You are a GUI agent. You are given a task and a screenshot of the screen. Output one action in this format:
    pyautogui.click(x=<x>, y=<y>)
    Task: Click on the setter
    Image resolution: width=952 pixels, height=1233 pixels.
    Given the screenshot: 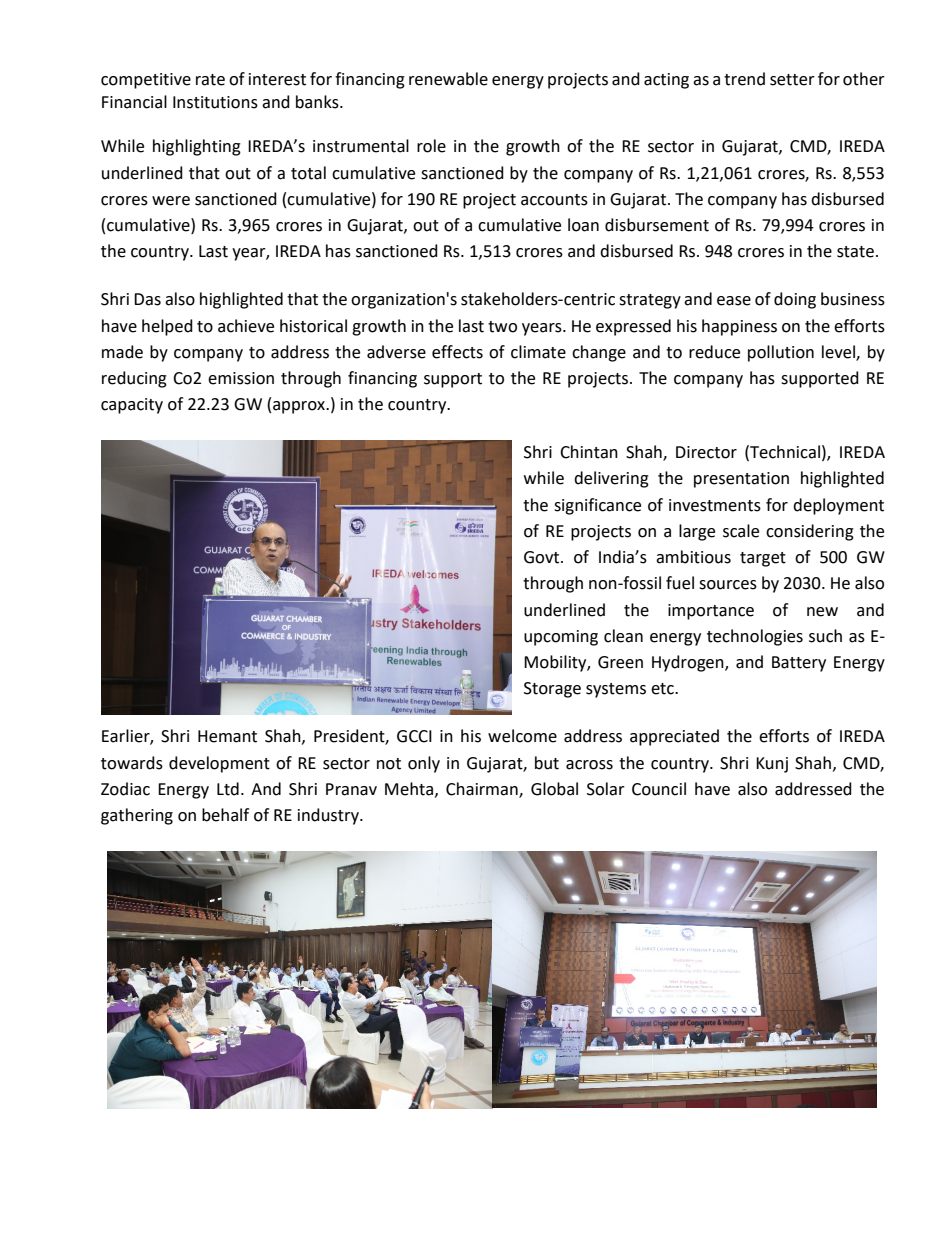 What is the action you would take?
    pyautogui.click(x=792, y=80)
